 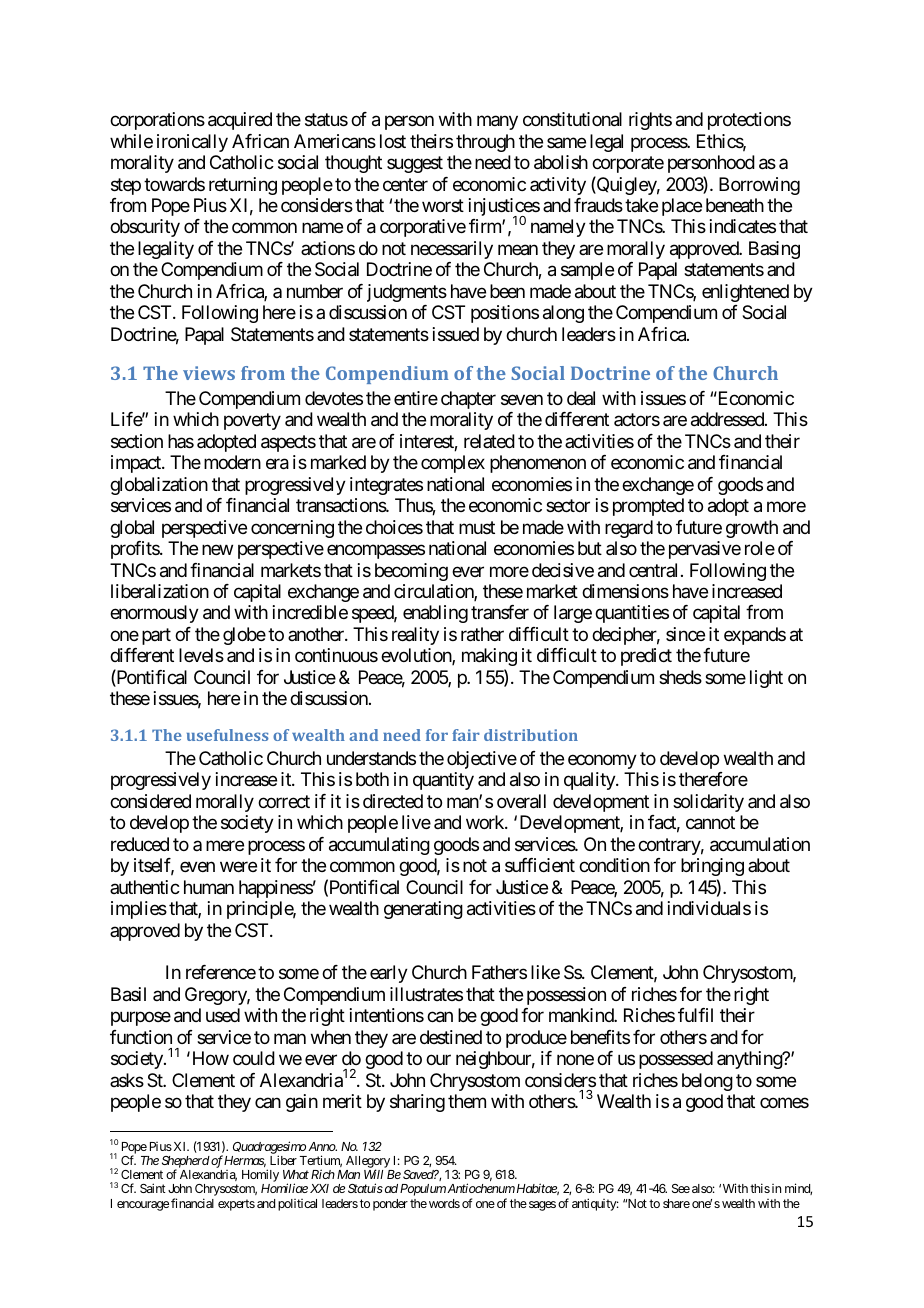 What do you see at coordinates (417, 656) in the image?
I see `evolution` at bounding box center [417, 656].
